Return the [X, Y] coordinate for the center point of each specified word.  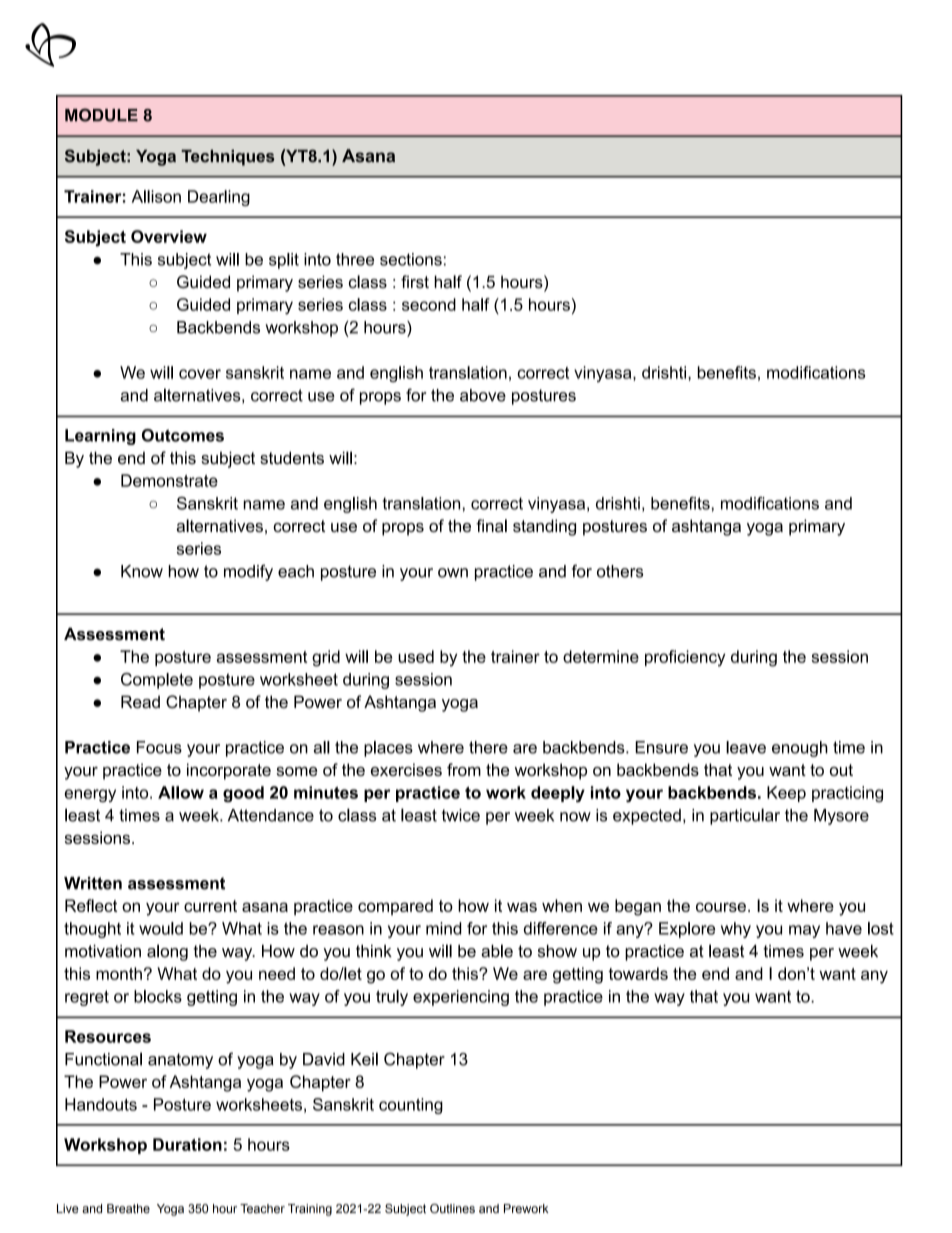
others [620, 571]
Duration [187, 1144]
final [491, 525]
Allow [181, 792]
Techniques [228, 158]
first [415, 281]
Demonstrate [169, 480]
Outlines [452, 1208]
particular [745, 816]
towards [638, 973]
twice [461, 815]
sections [411, 259]
